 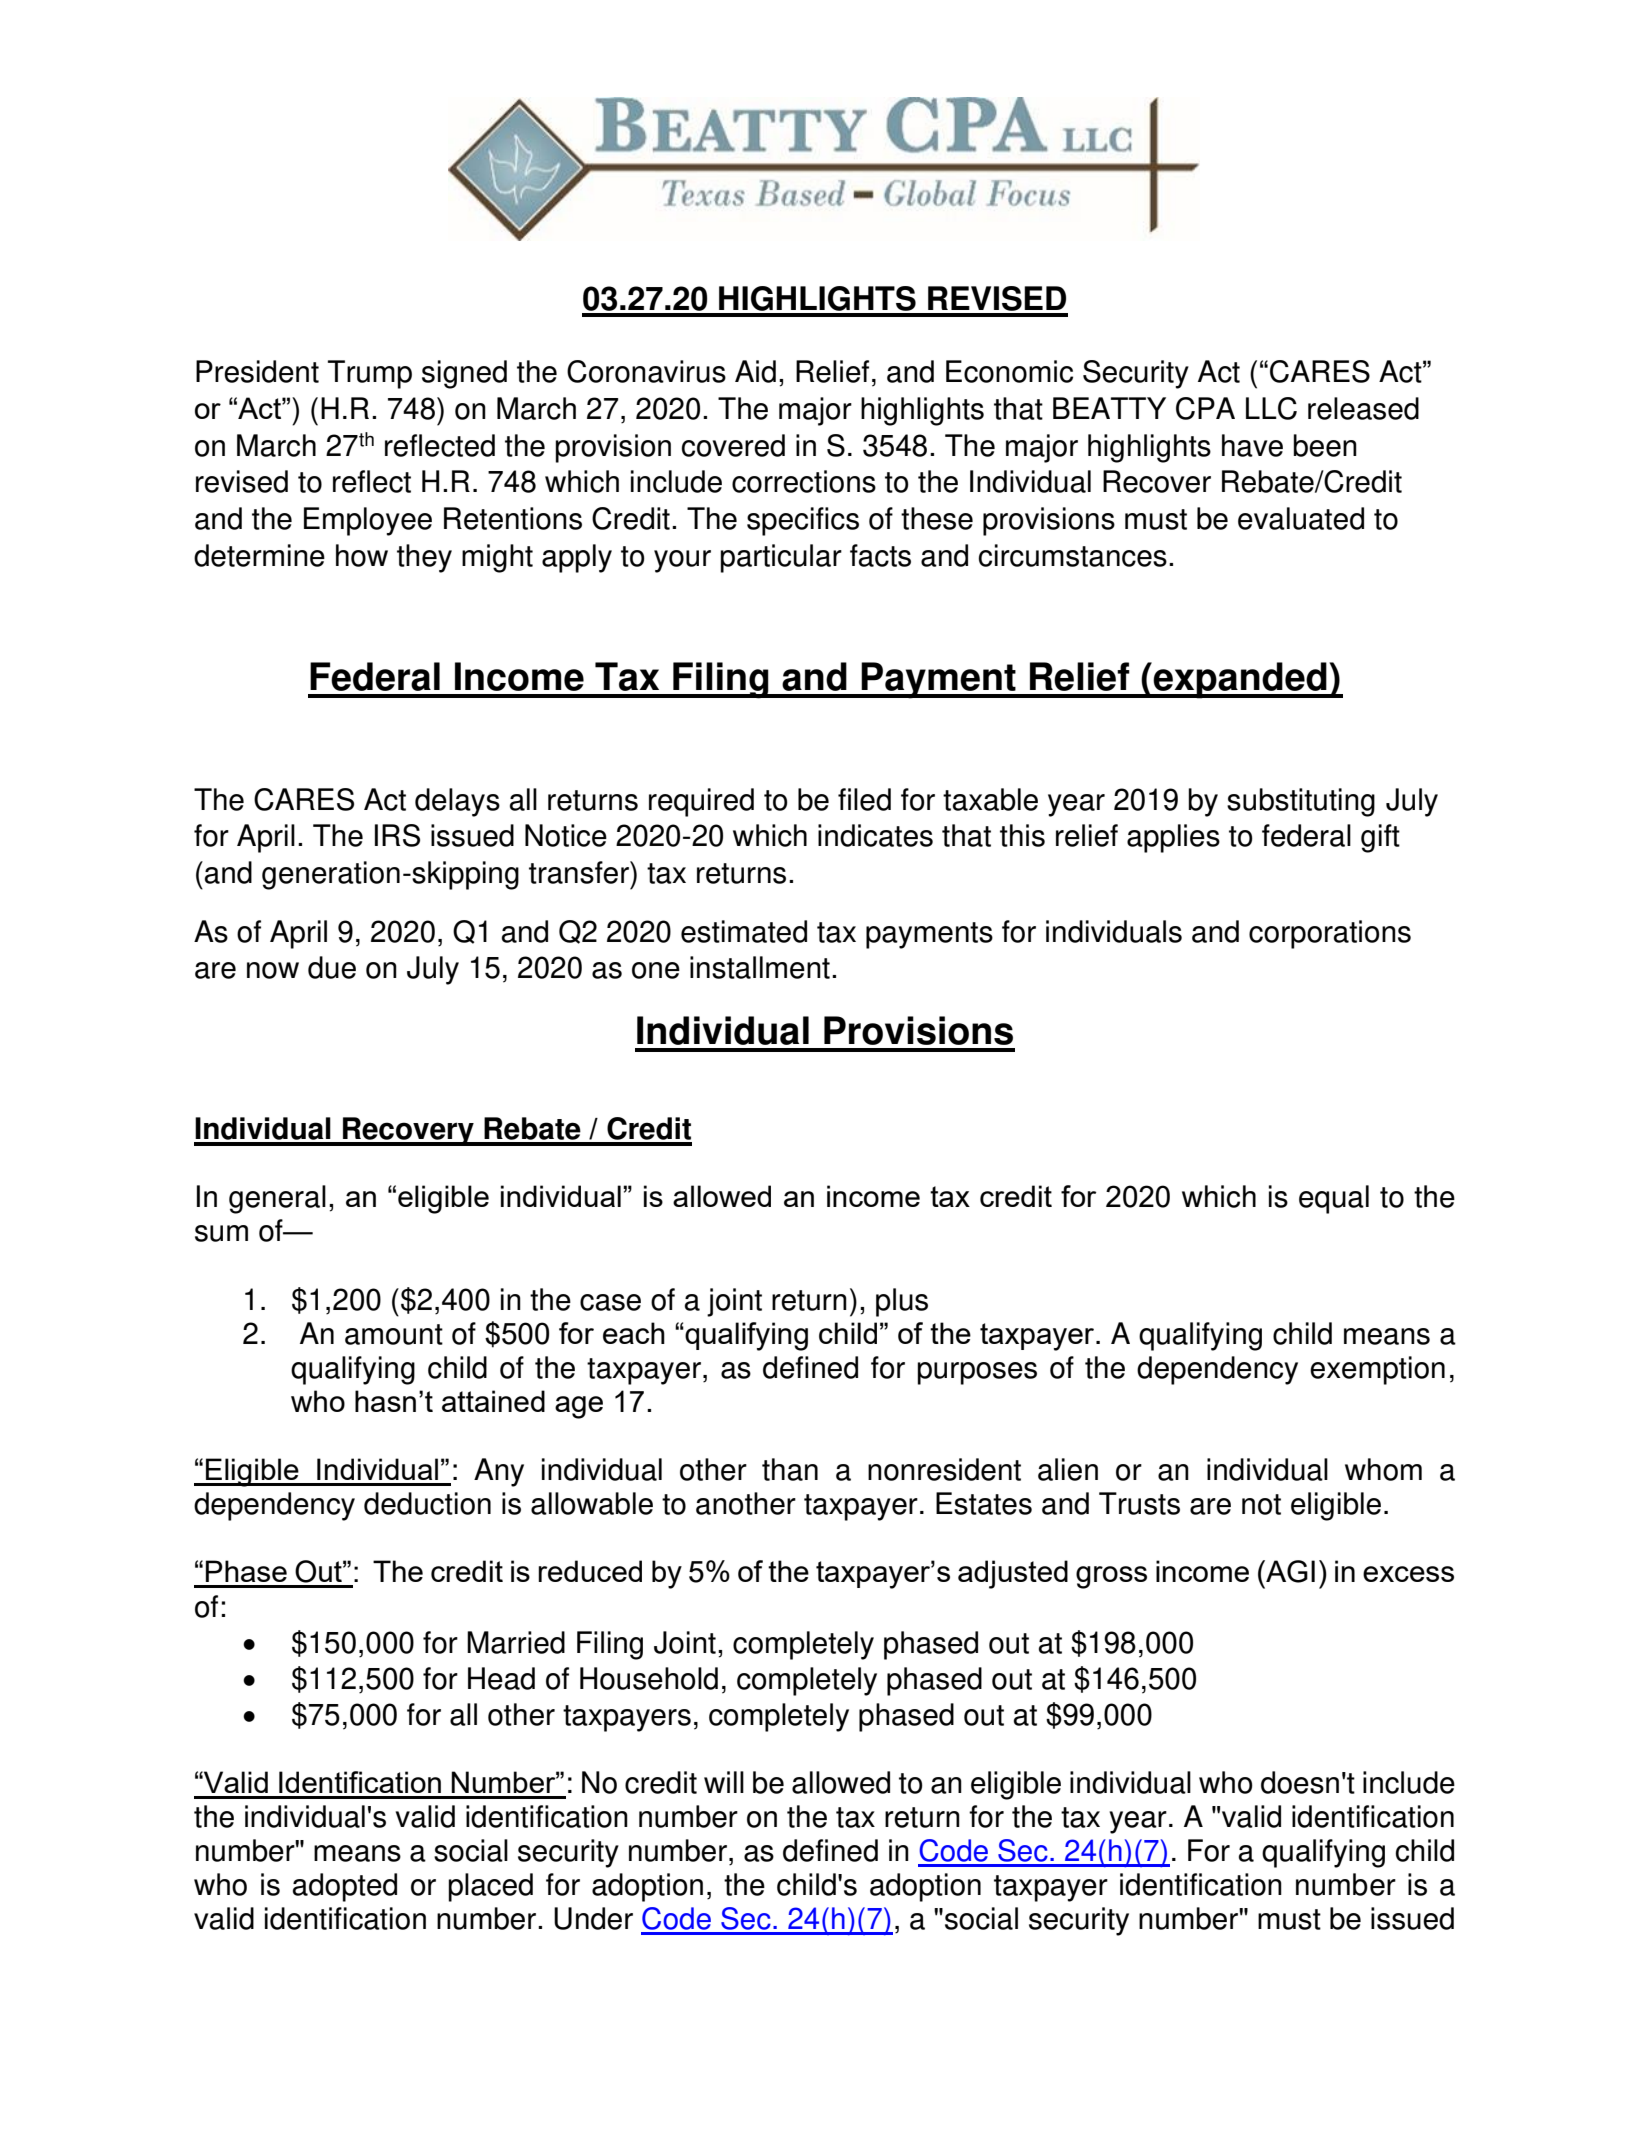 I want to click on filed, so click(x=864, y=799).
